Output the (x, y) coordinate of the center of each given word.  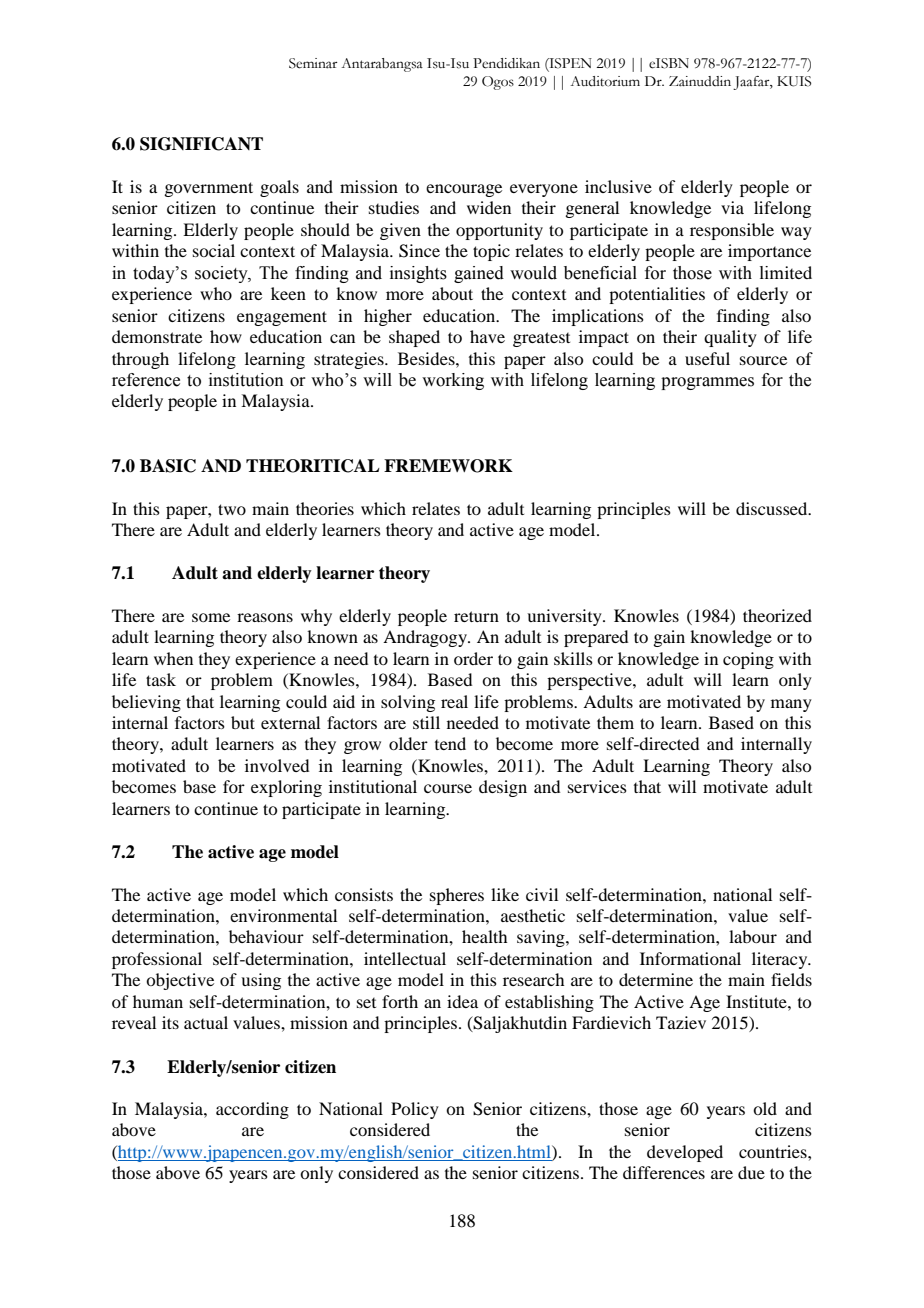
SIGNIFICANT (201, 144)
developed (685, 1153)
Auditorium (605, 81)
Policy (415, 1110)
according (252, 1110)
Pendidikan (506, 63)
